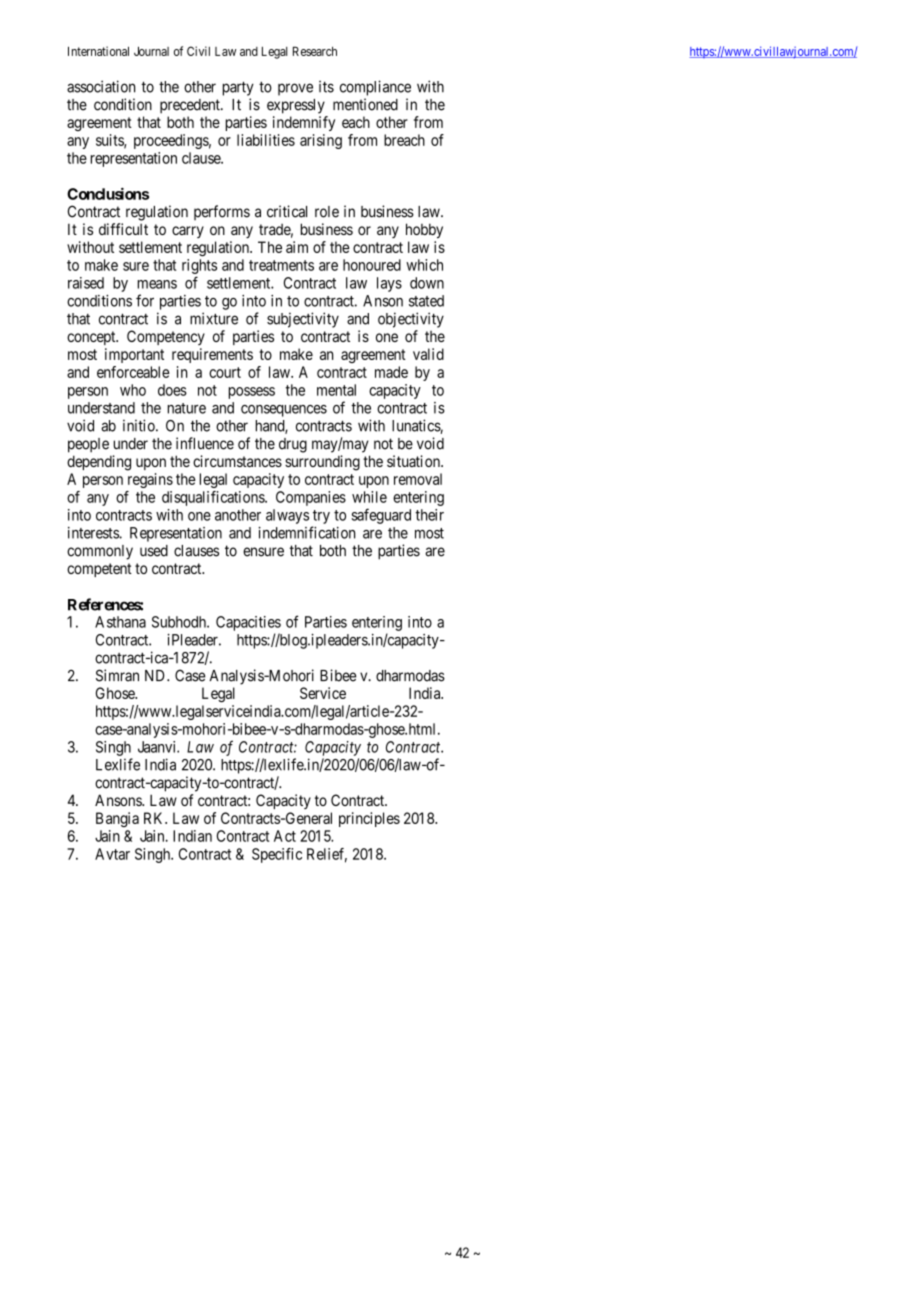  I want to click on Simran, so click(117, 675).
